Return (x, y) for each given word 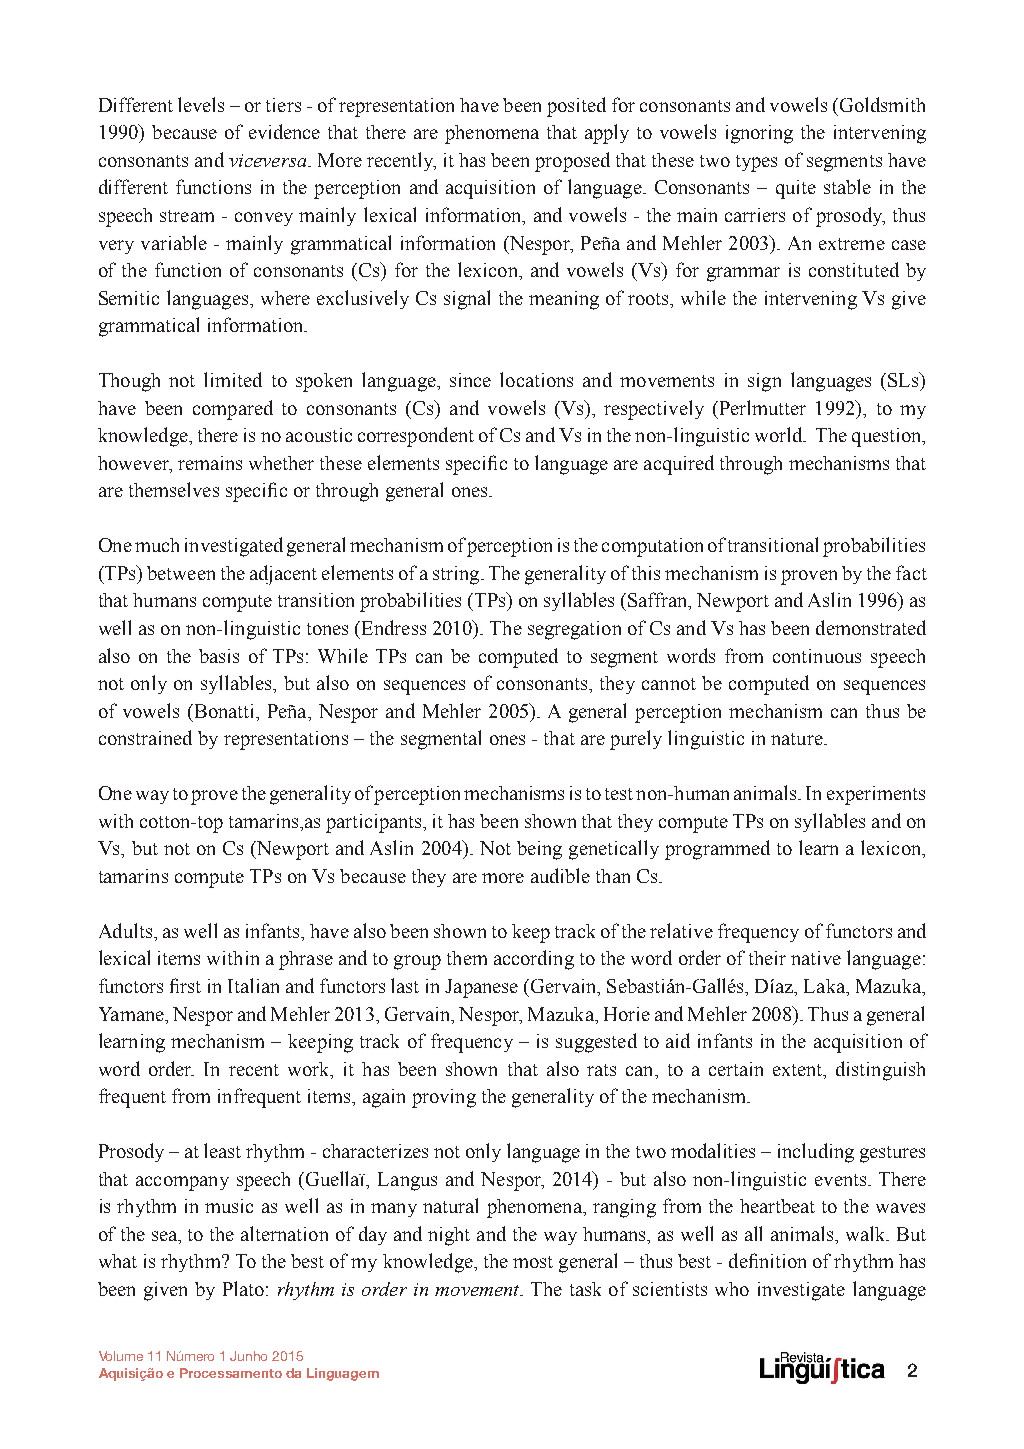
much (157, 545)
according (534, 960)
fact (911, 572)
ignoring (759, 134)
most (533, 1262)
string (457, 575)
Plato (243, 1288)
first (185, 985)
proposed (572, 162)
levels (201, 104)
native (816, 958)
